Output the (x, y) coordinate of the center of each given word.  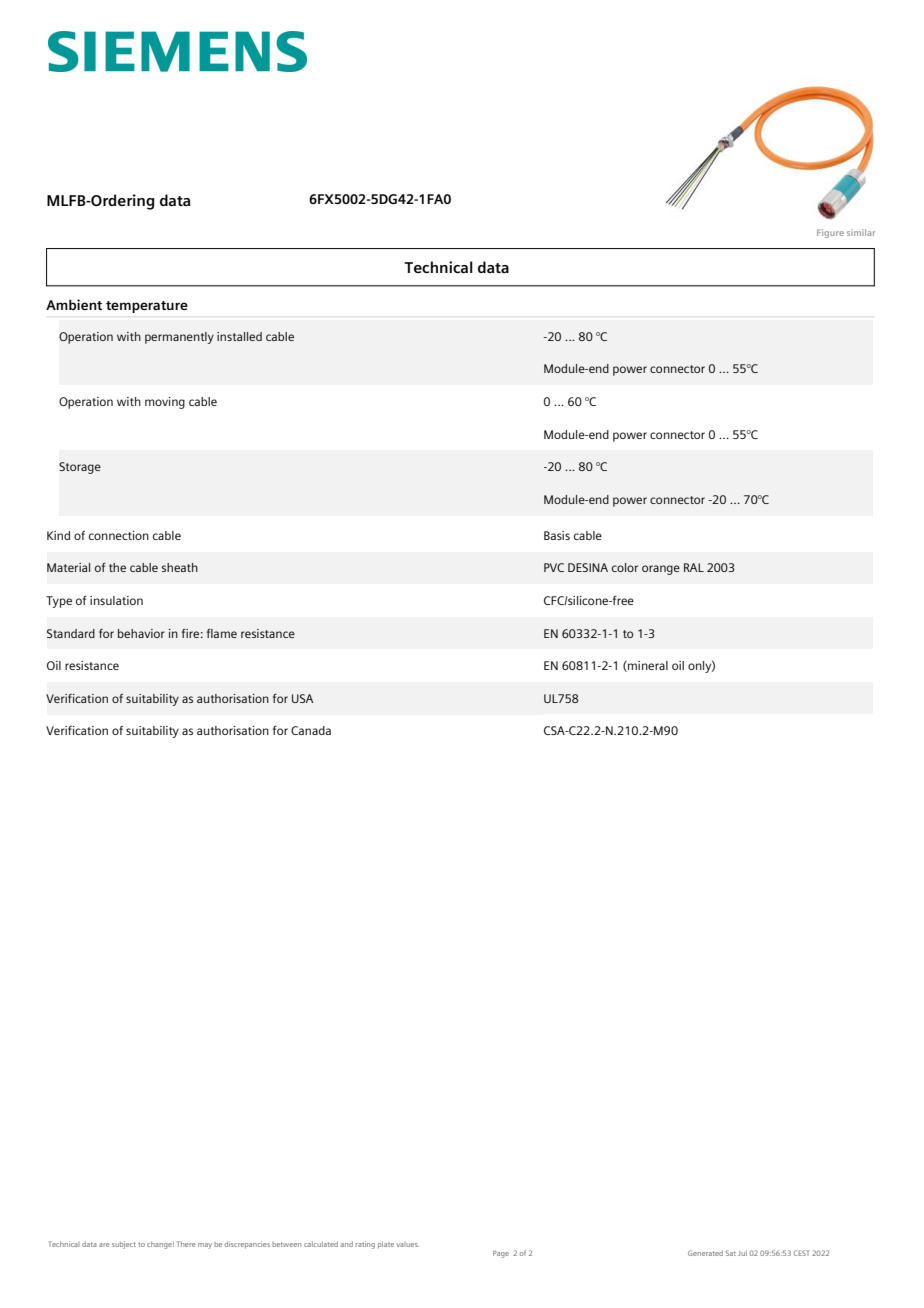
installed (239, 336)
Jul (742, 1253)
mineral (647, 666)
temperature (147, 307)
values (407, 1244)
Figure (830, 233)
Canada (311, 730)
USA (302, 698)
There (186, 1244)
